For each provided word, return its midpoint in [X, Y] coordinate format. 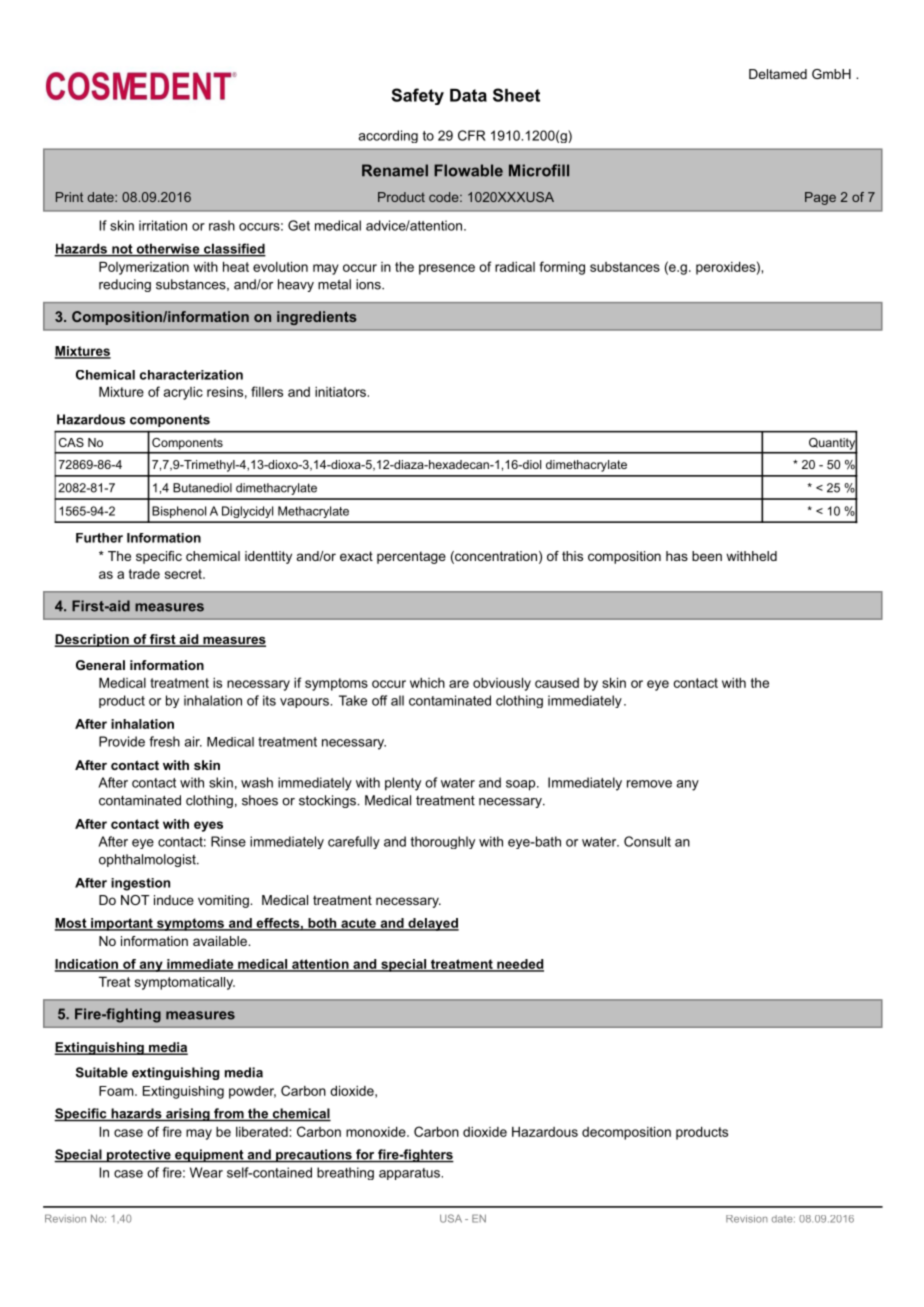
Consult [647, 841]
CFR [472, 135]
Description [92, 640]
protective [139, 1156]
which [427, 683]
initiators [340, 392]
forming [562, 268]
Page [820, 198]
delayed [432, 924]
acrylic [183, 393]
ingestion [140, 884]
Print [69, 197]
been [707, 556]
